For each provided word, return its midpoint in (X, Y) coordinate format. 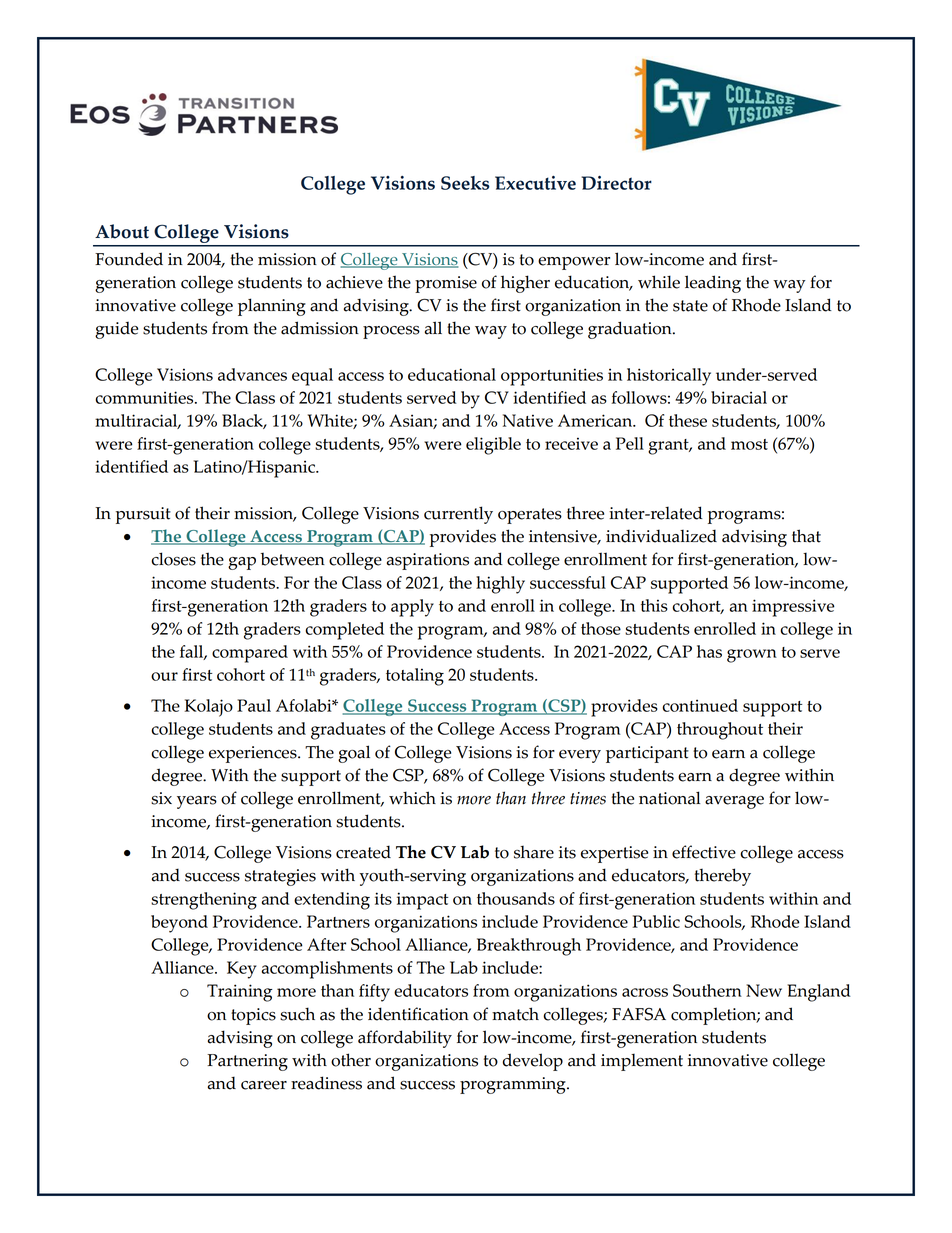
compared (250, 654)
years (197, 802)
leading (713, 284)
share (534, 852)
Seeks (465, 183)
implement (642, 1062)
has (709, 651)
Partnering (247, 1062)
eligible (493, 446)
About (122, 231)
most (749, 444)
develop (533, 1062)
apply (412, 608)
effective (704, 852)
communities (145, 397)
